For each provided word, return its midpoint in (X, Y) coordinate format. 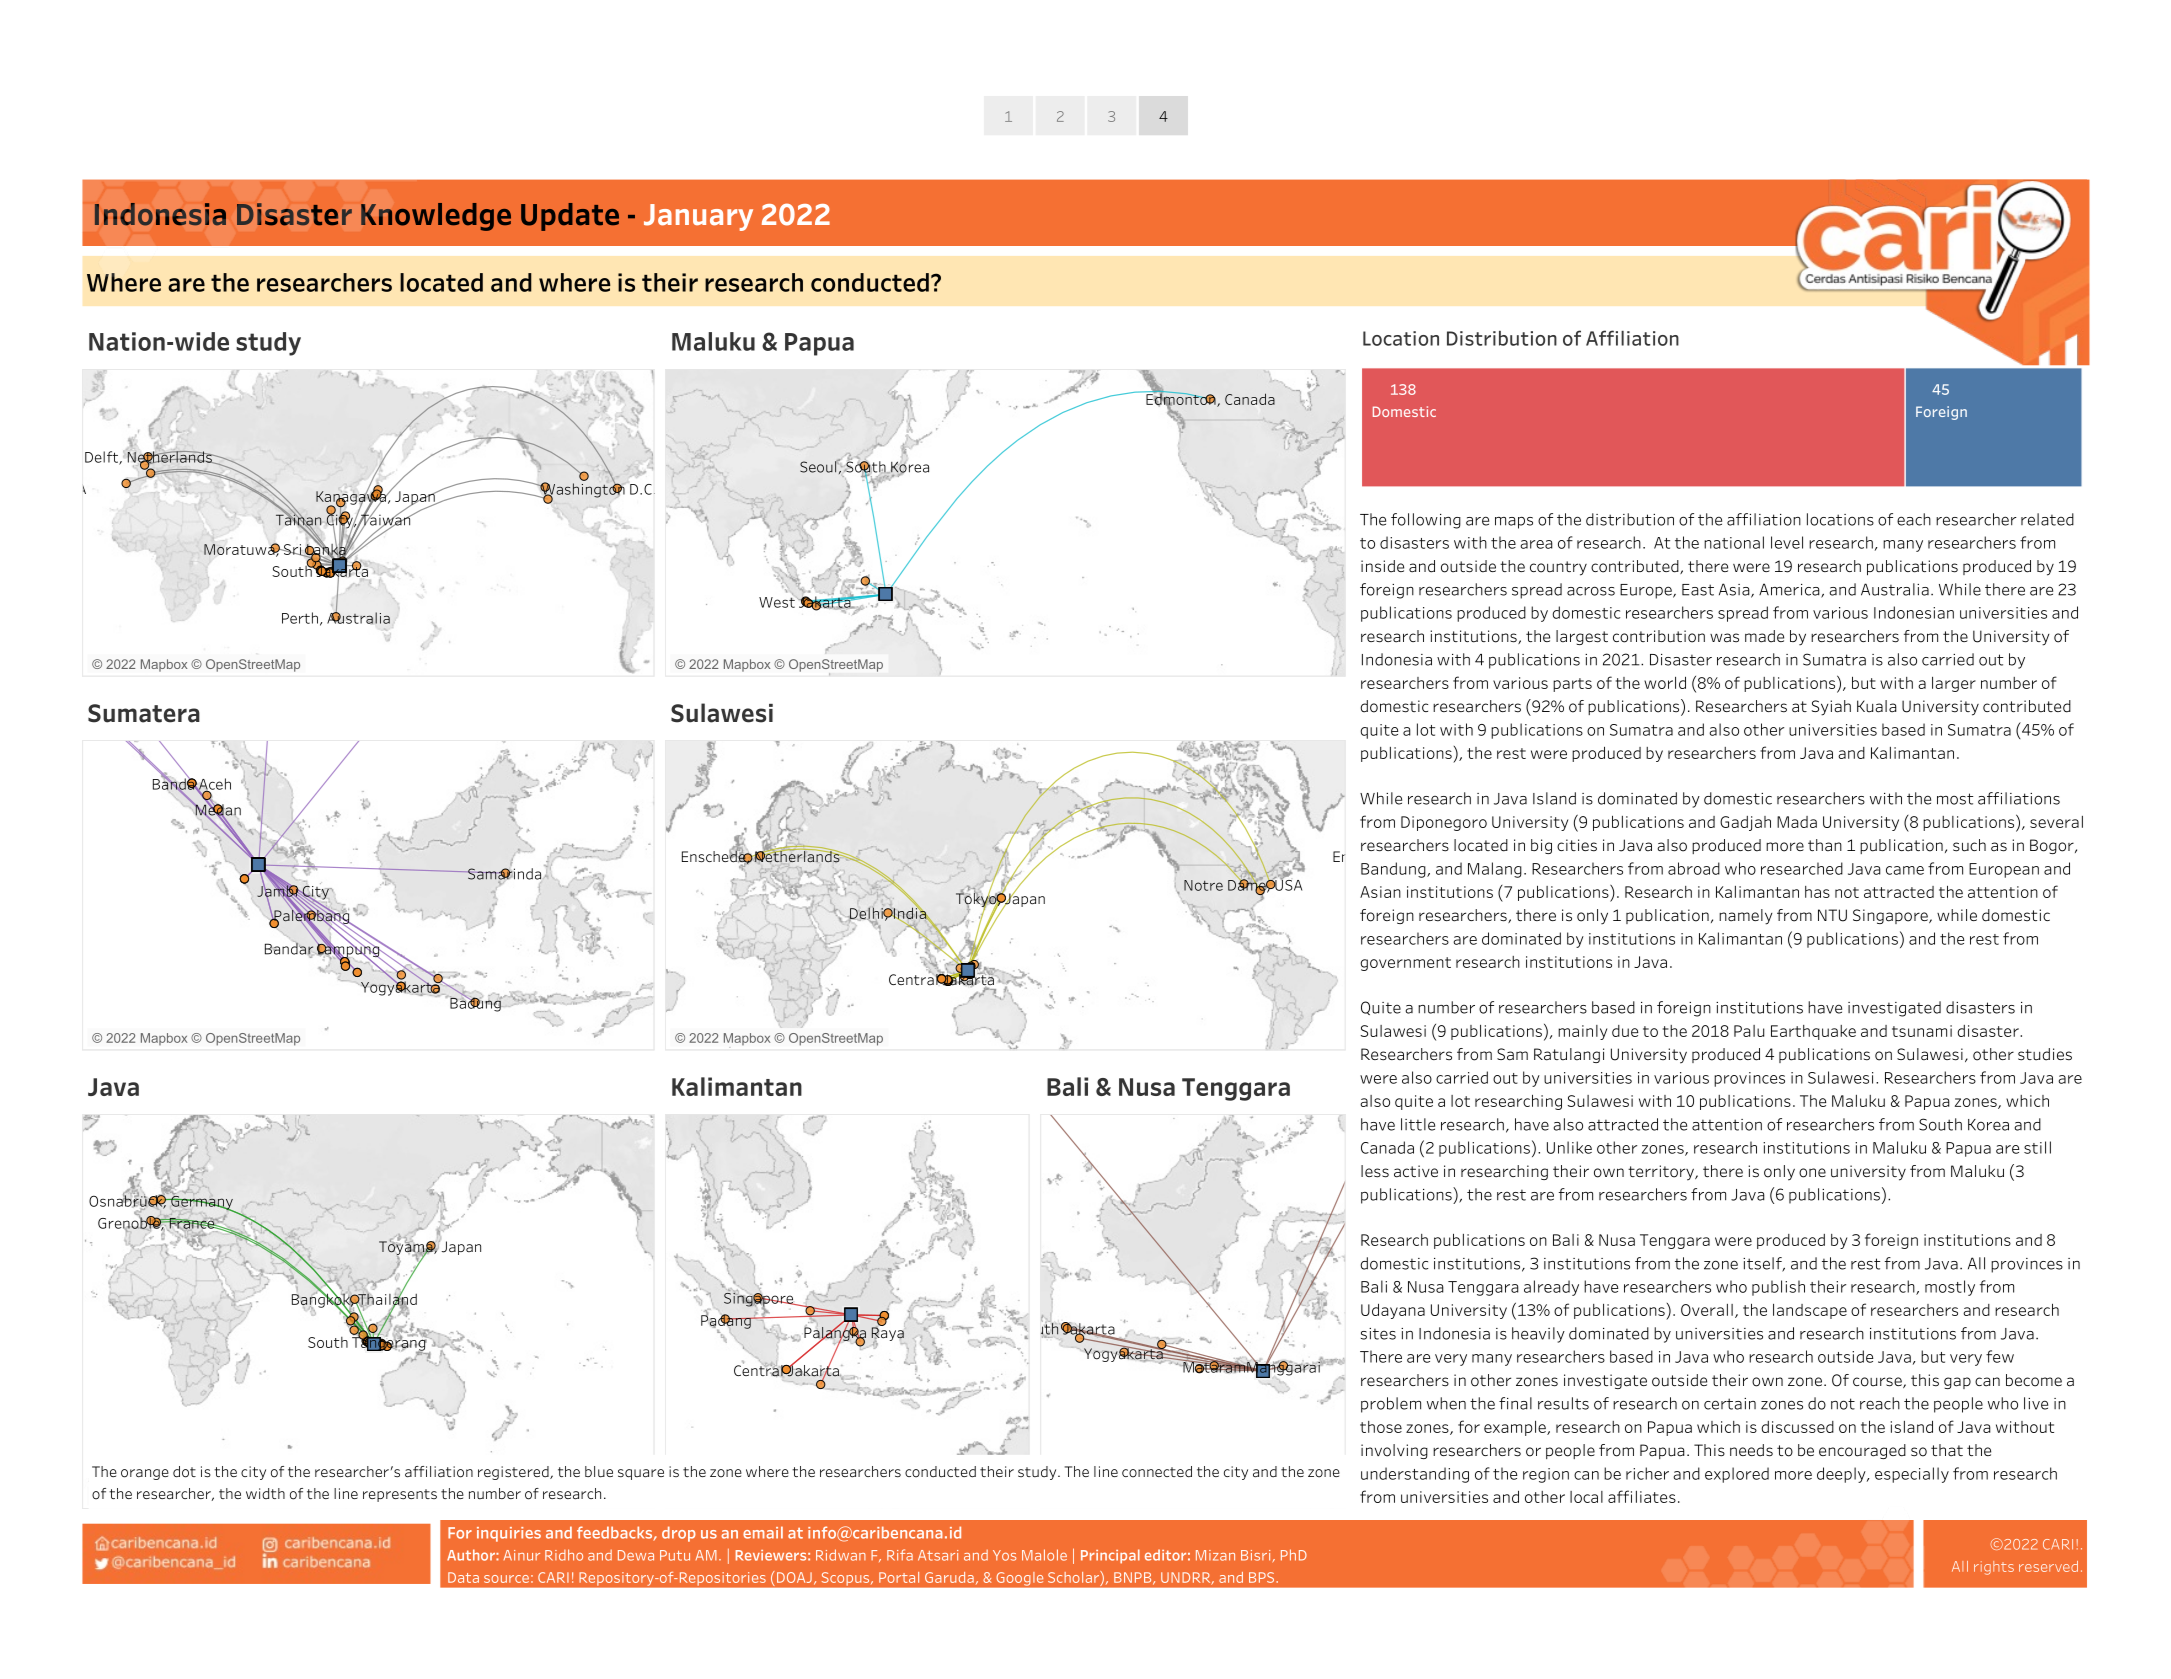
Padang (727, 1320)
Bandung (1394, 870)
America (1790, 590)
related (2047, 519)
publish (1778, 1288)
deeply (1842, 1475)
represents (400, 1495)
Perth (300, 618)
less (1375, 1171)
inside (1382, 566)
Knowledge (436, 217)
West (778, 601)
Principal (1110, 1556)
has (1817, 892)
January (698, 217)
